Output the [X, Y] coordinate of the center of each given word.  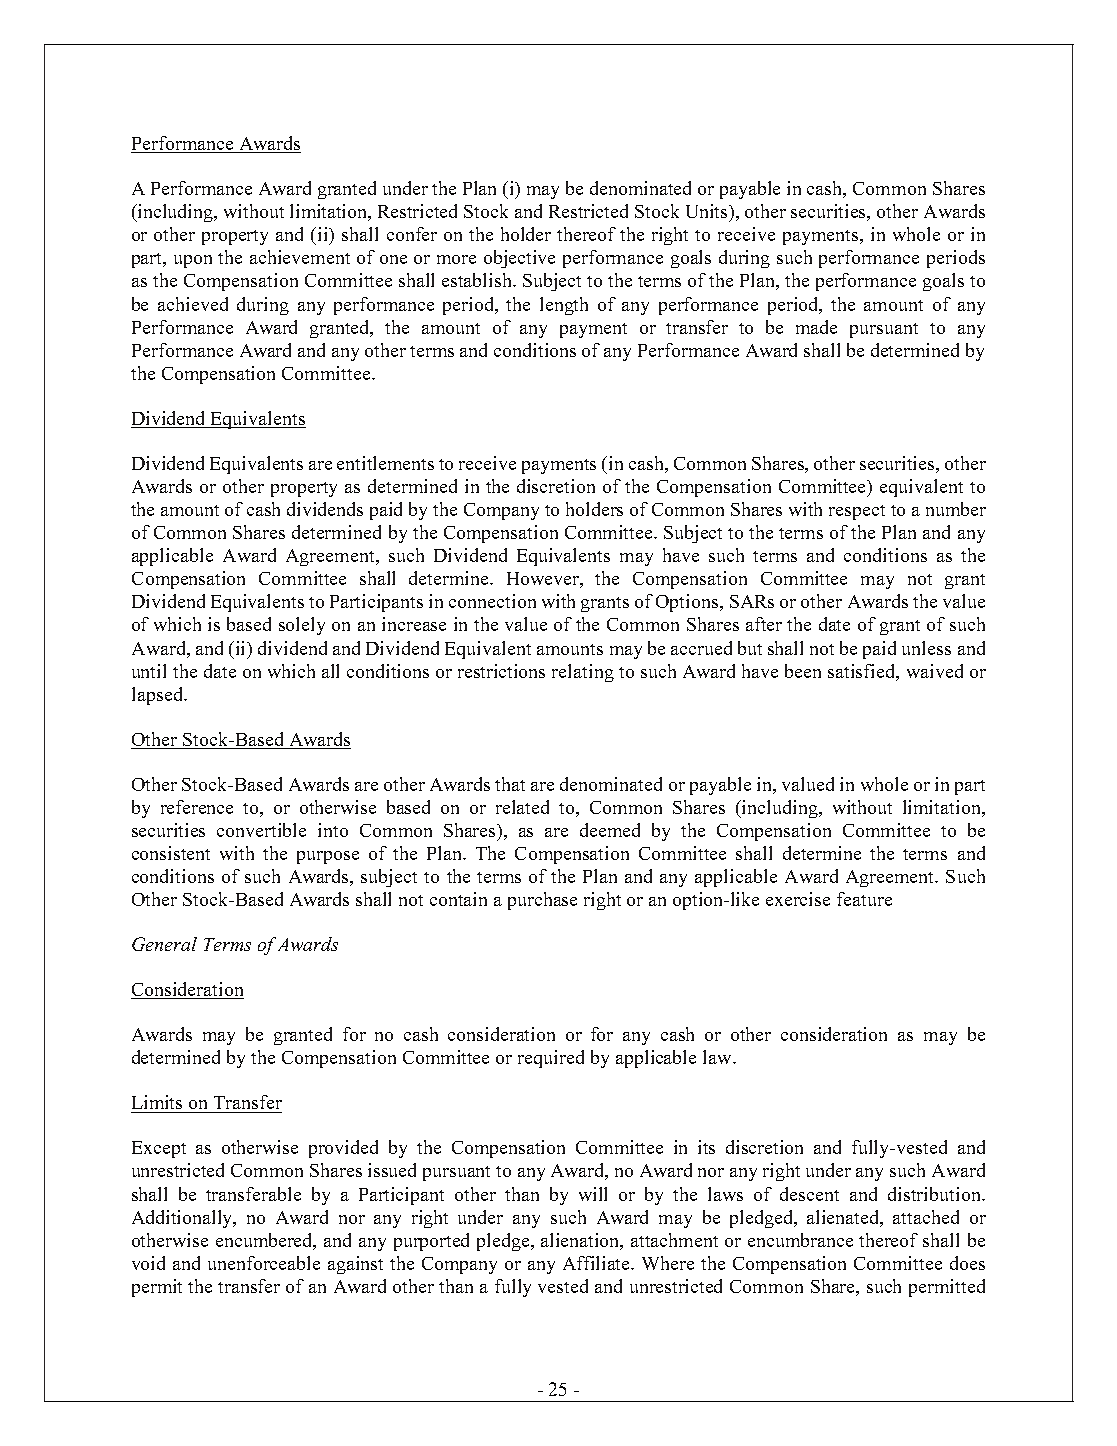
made [816, 327]
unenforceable [264, 1263]
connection [492, 601]
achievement [300, 257]
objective [519, 259]
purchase [542, 901]
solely [302, 626]
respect [857, 512]
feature [864, 899]
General [164, 944]
